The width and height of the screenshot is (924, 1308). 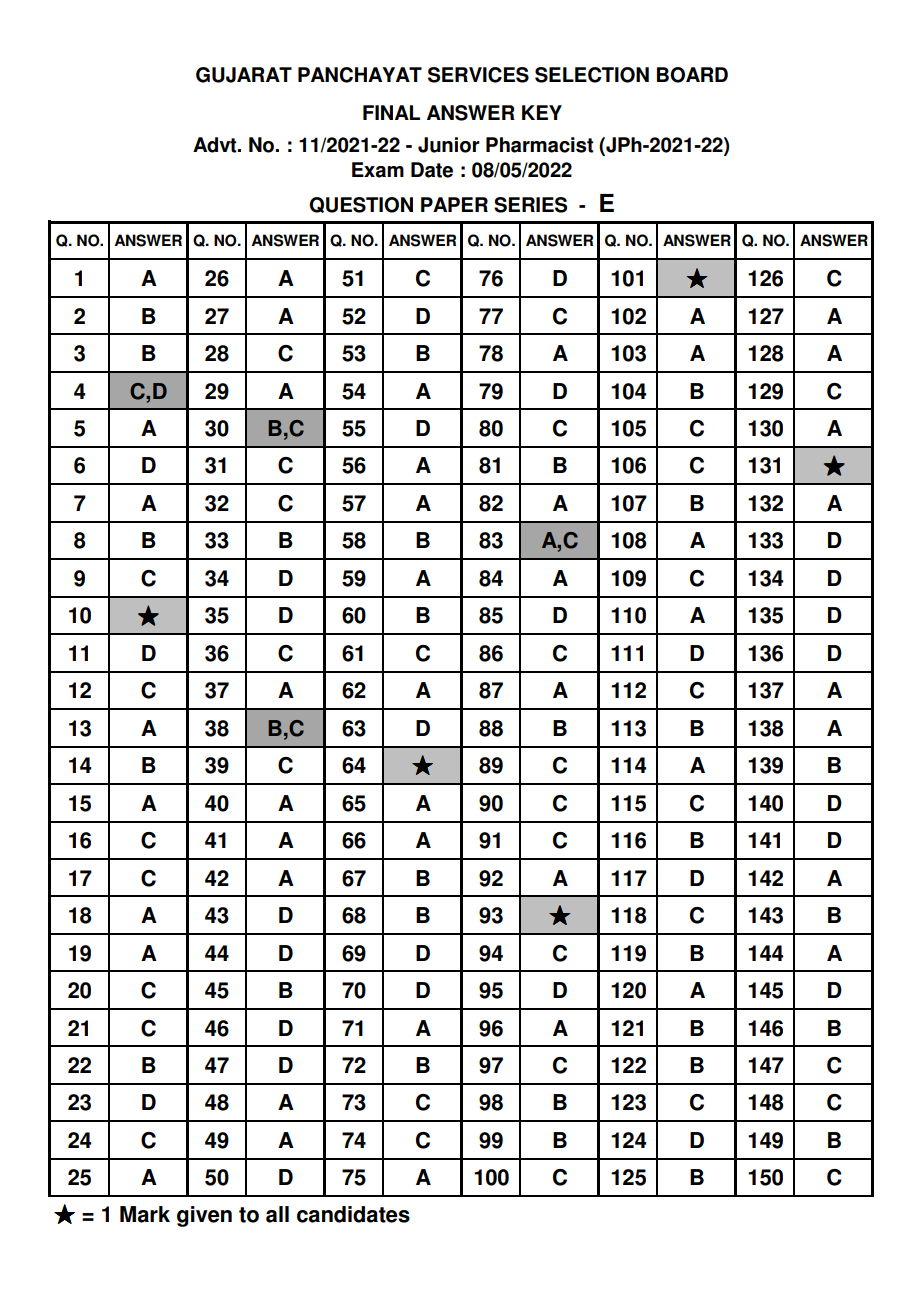 What do you see at coordinates (592, 75) in the screenshot?
I see `SELECTION` at bounding box center [592, 75].
